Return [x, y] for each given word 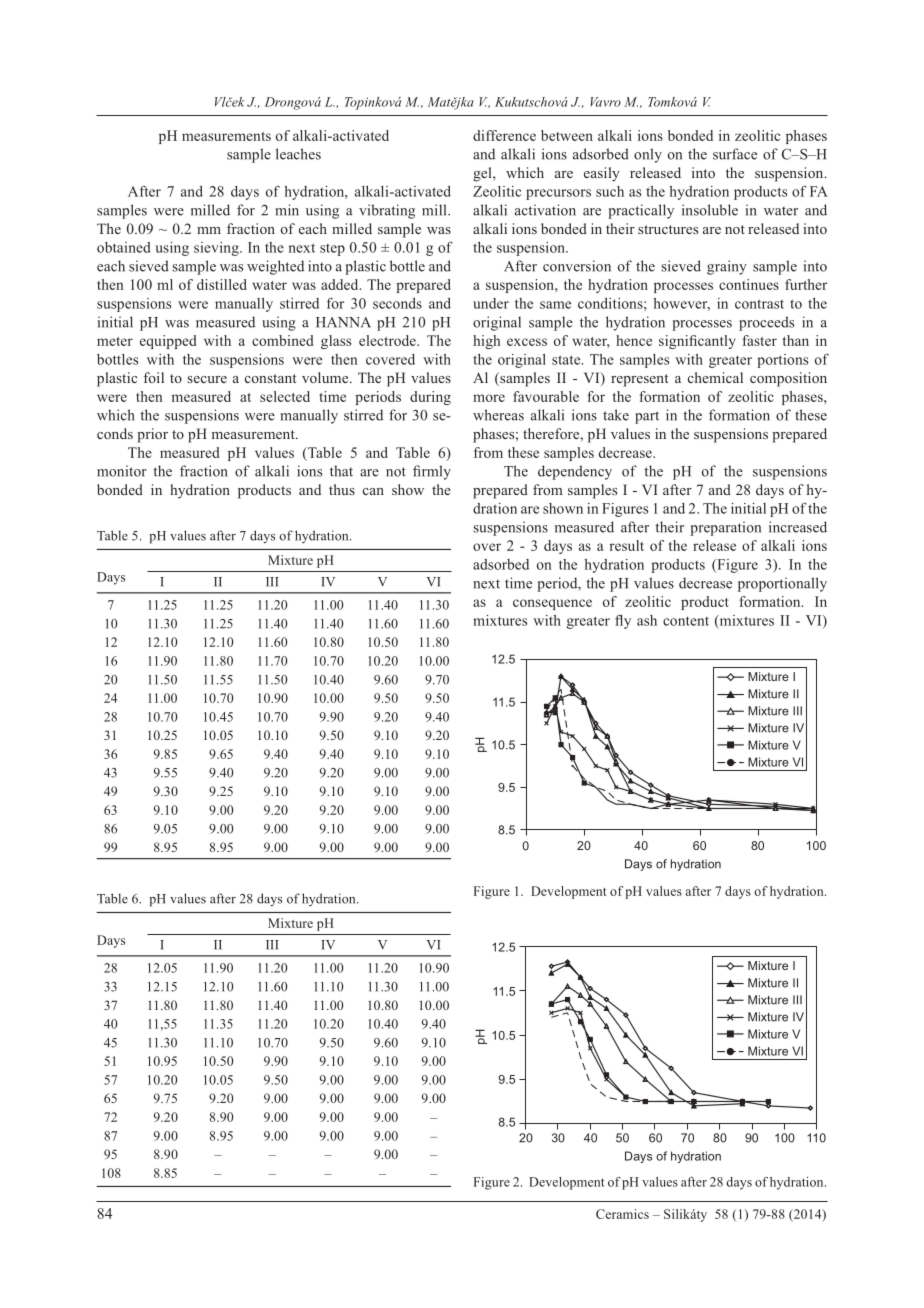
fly [623, 621]
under [491, 303]
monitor [122, 471]
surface [735, 154]
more [489, 398]
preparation [725, 528]
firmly [432, 472]
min [287, 210]
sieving [217, 249]
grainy [727, 267]
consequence [552, 604]
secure [207, 379]
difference [504, 135]
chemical [715, 377]
